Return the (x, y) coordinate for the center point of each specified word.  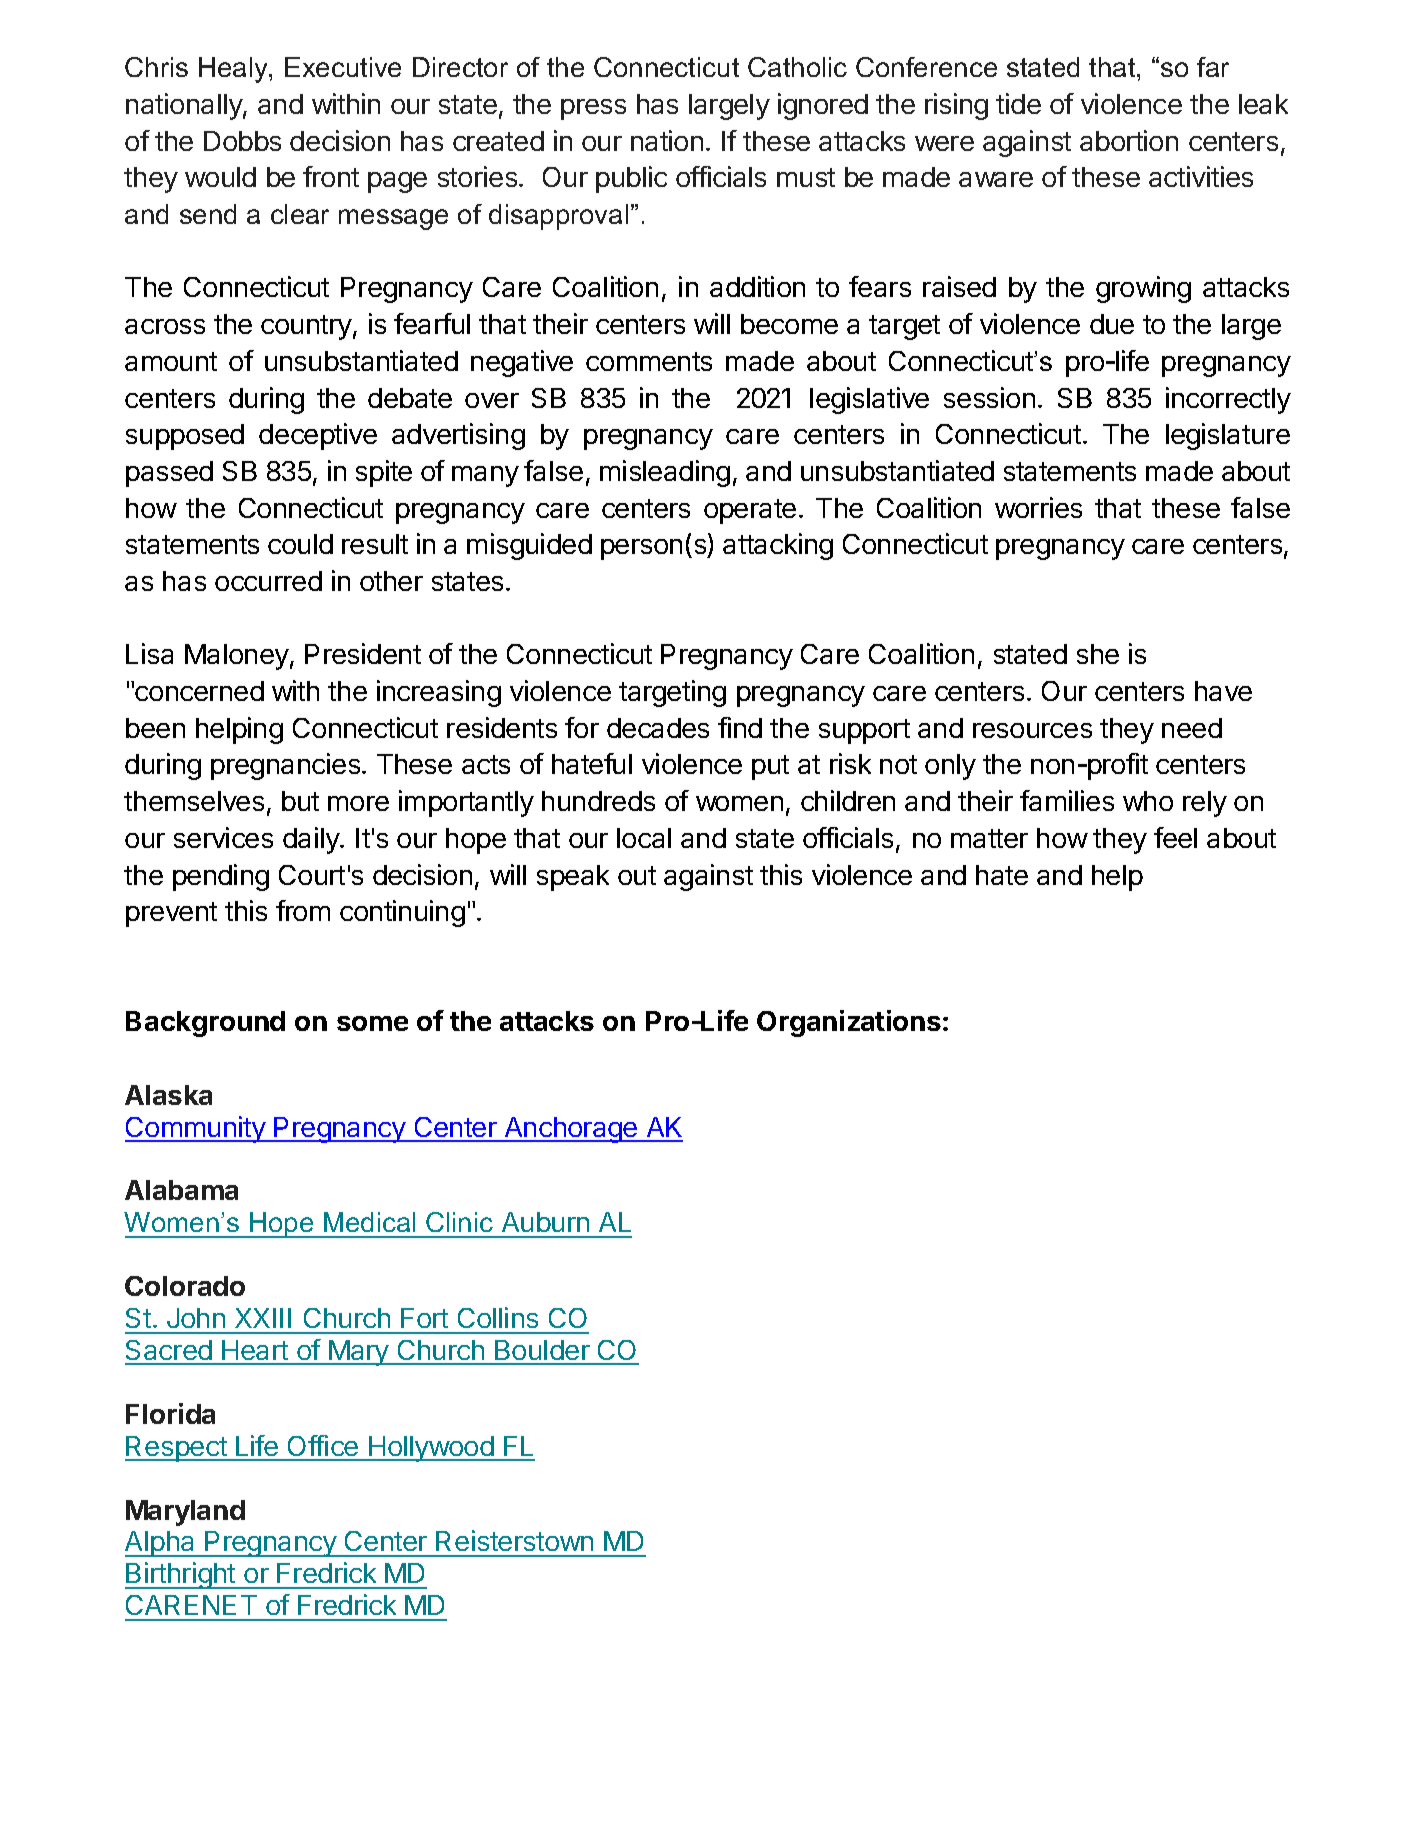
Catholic (797, 67)
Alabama (181, 1190)
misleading (665, 473)
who (1148, 801)
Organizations (850, 1023)
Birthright (181, 1575)
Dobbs (242, 141)
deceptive (318, 436)
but (300, 801)
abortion (1129, 140)
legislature (1228, 436)
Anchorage (571, 1130)
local (644, 838)
